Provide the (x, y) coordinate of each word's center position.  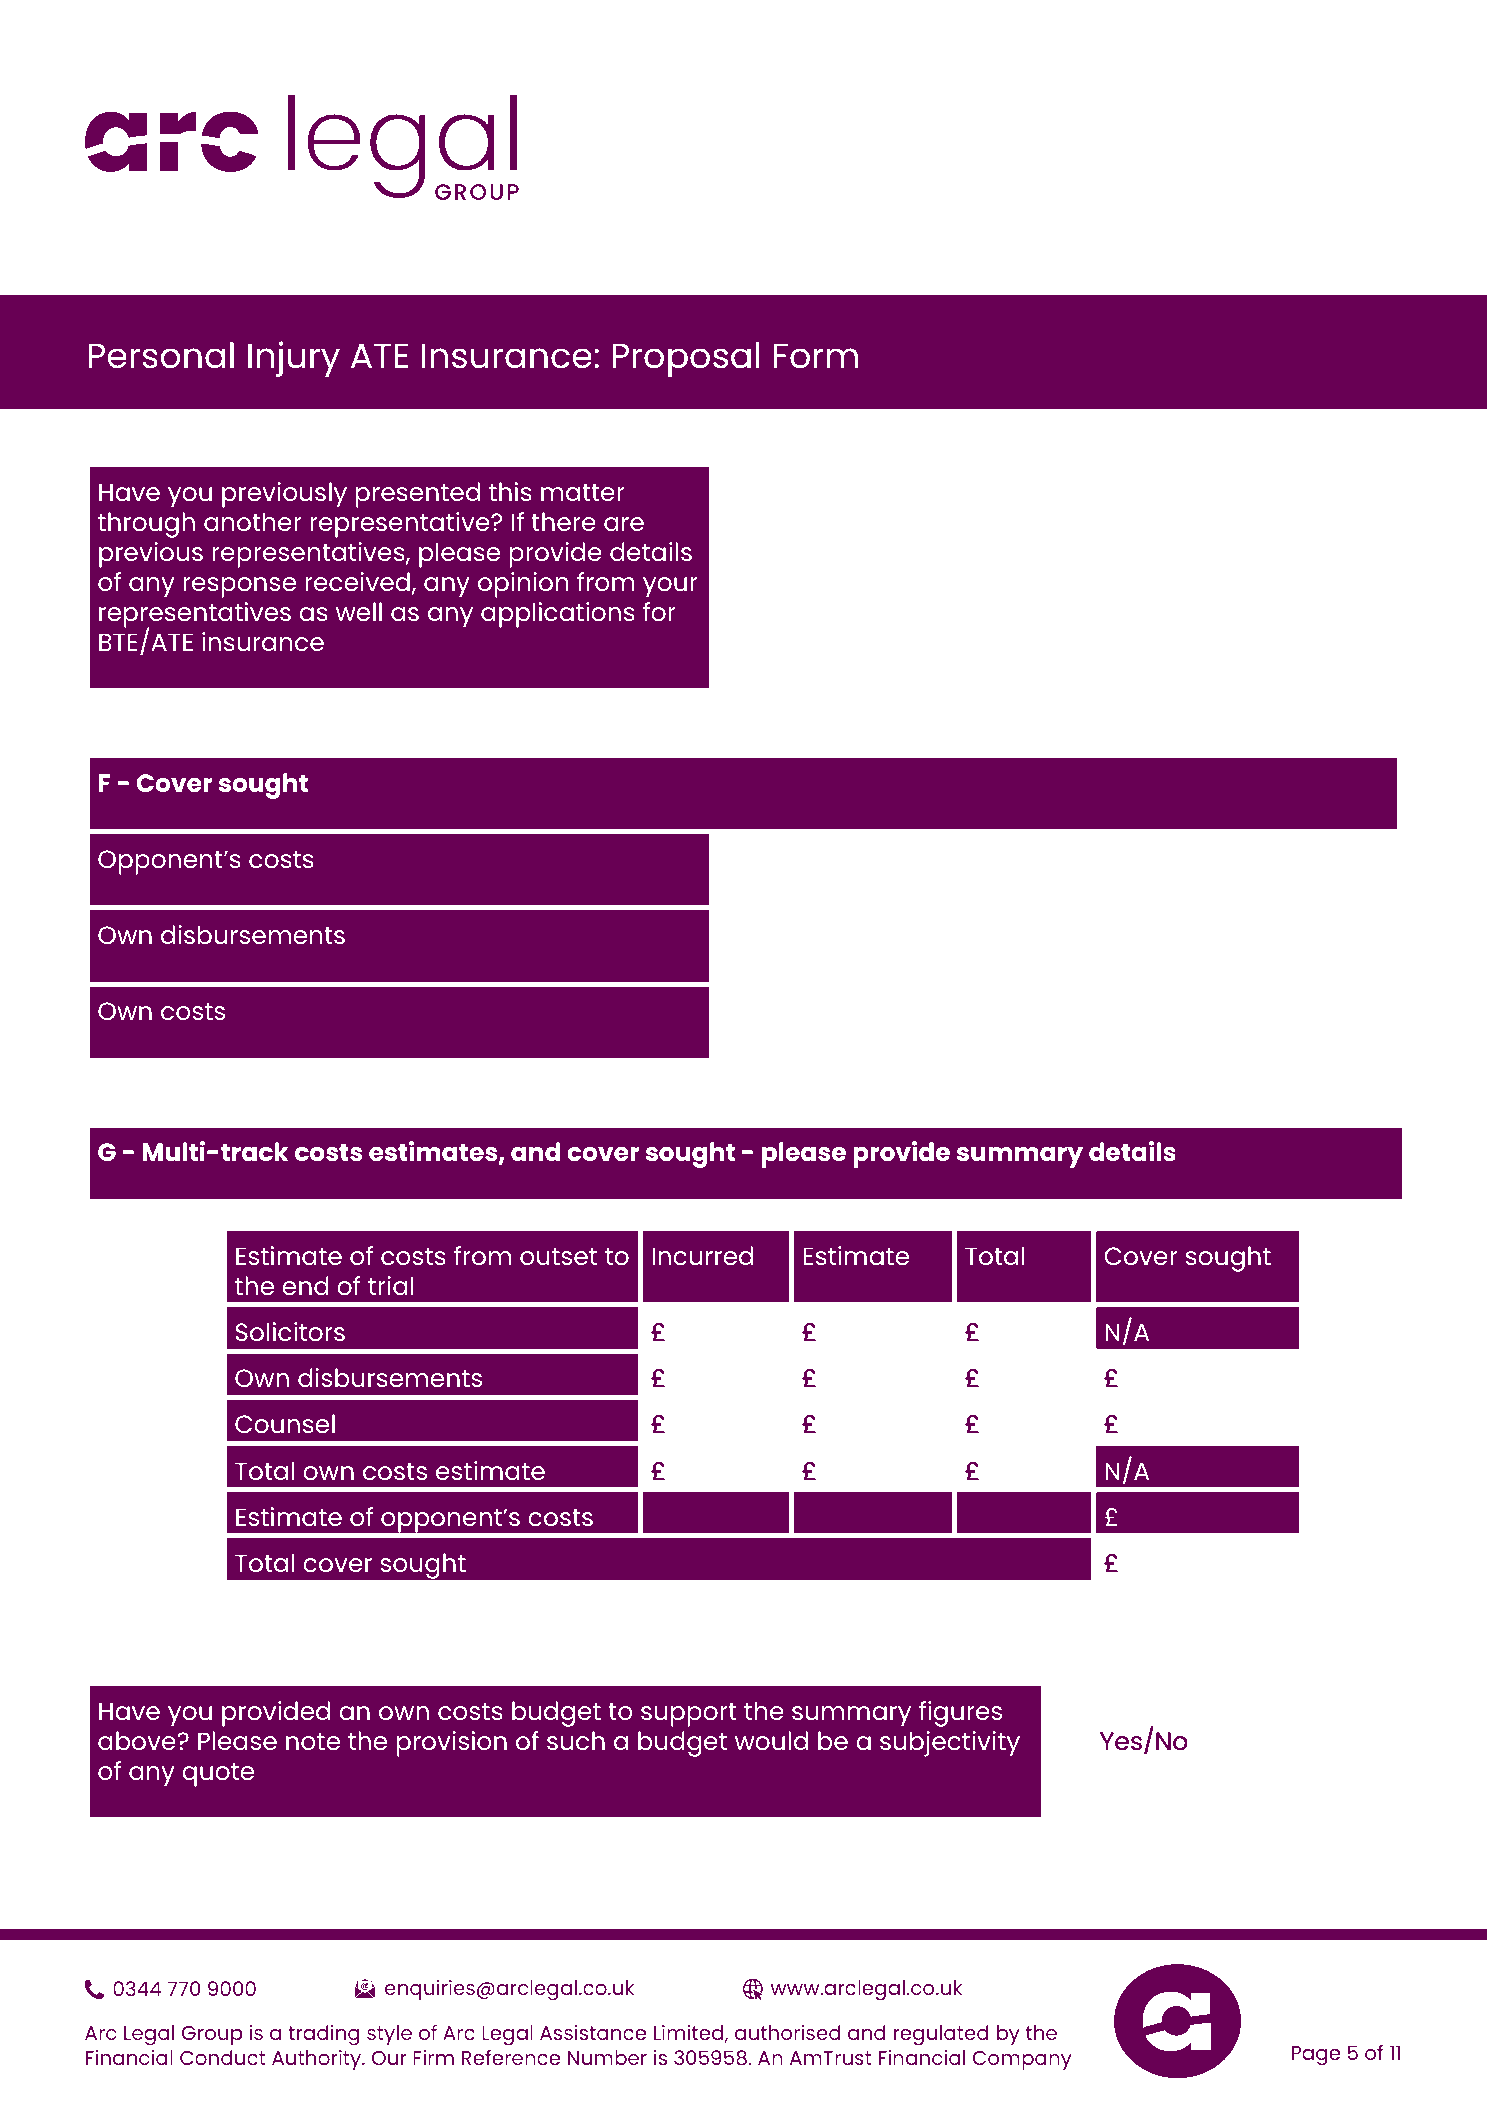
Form (816, 356)
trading (324, 2035)
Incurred (702, 1255)
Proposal (686, 359)
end (305, 1285)
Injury (294, 359)
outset (558, 1256)
